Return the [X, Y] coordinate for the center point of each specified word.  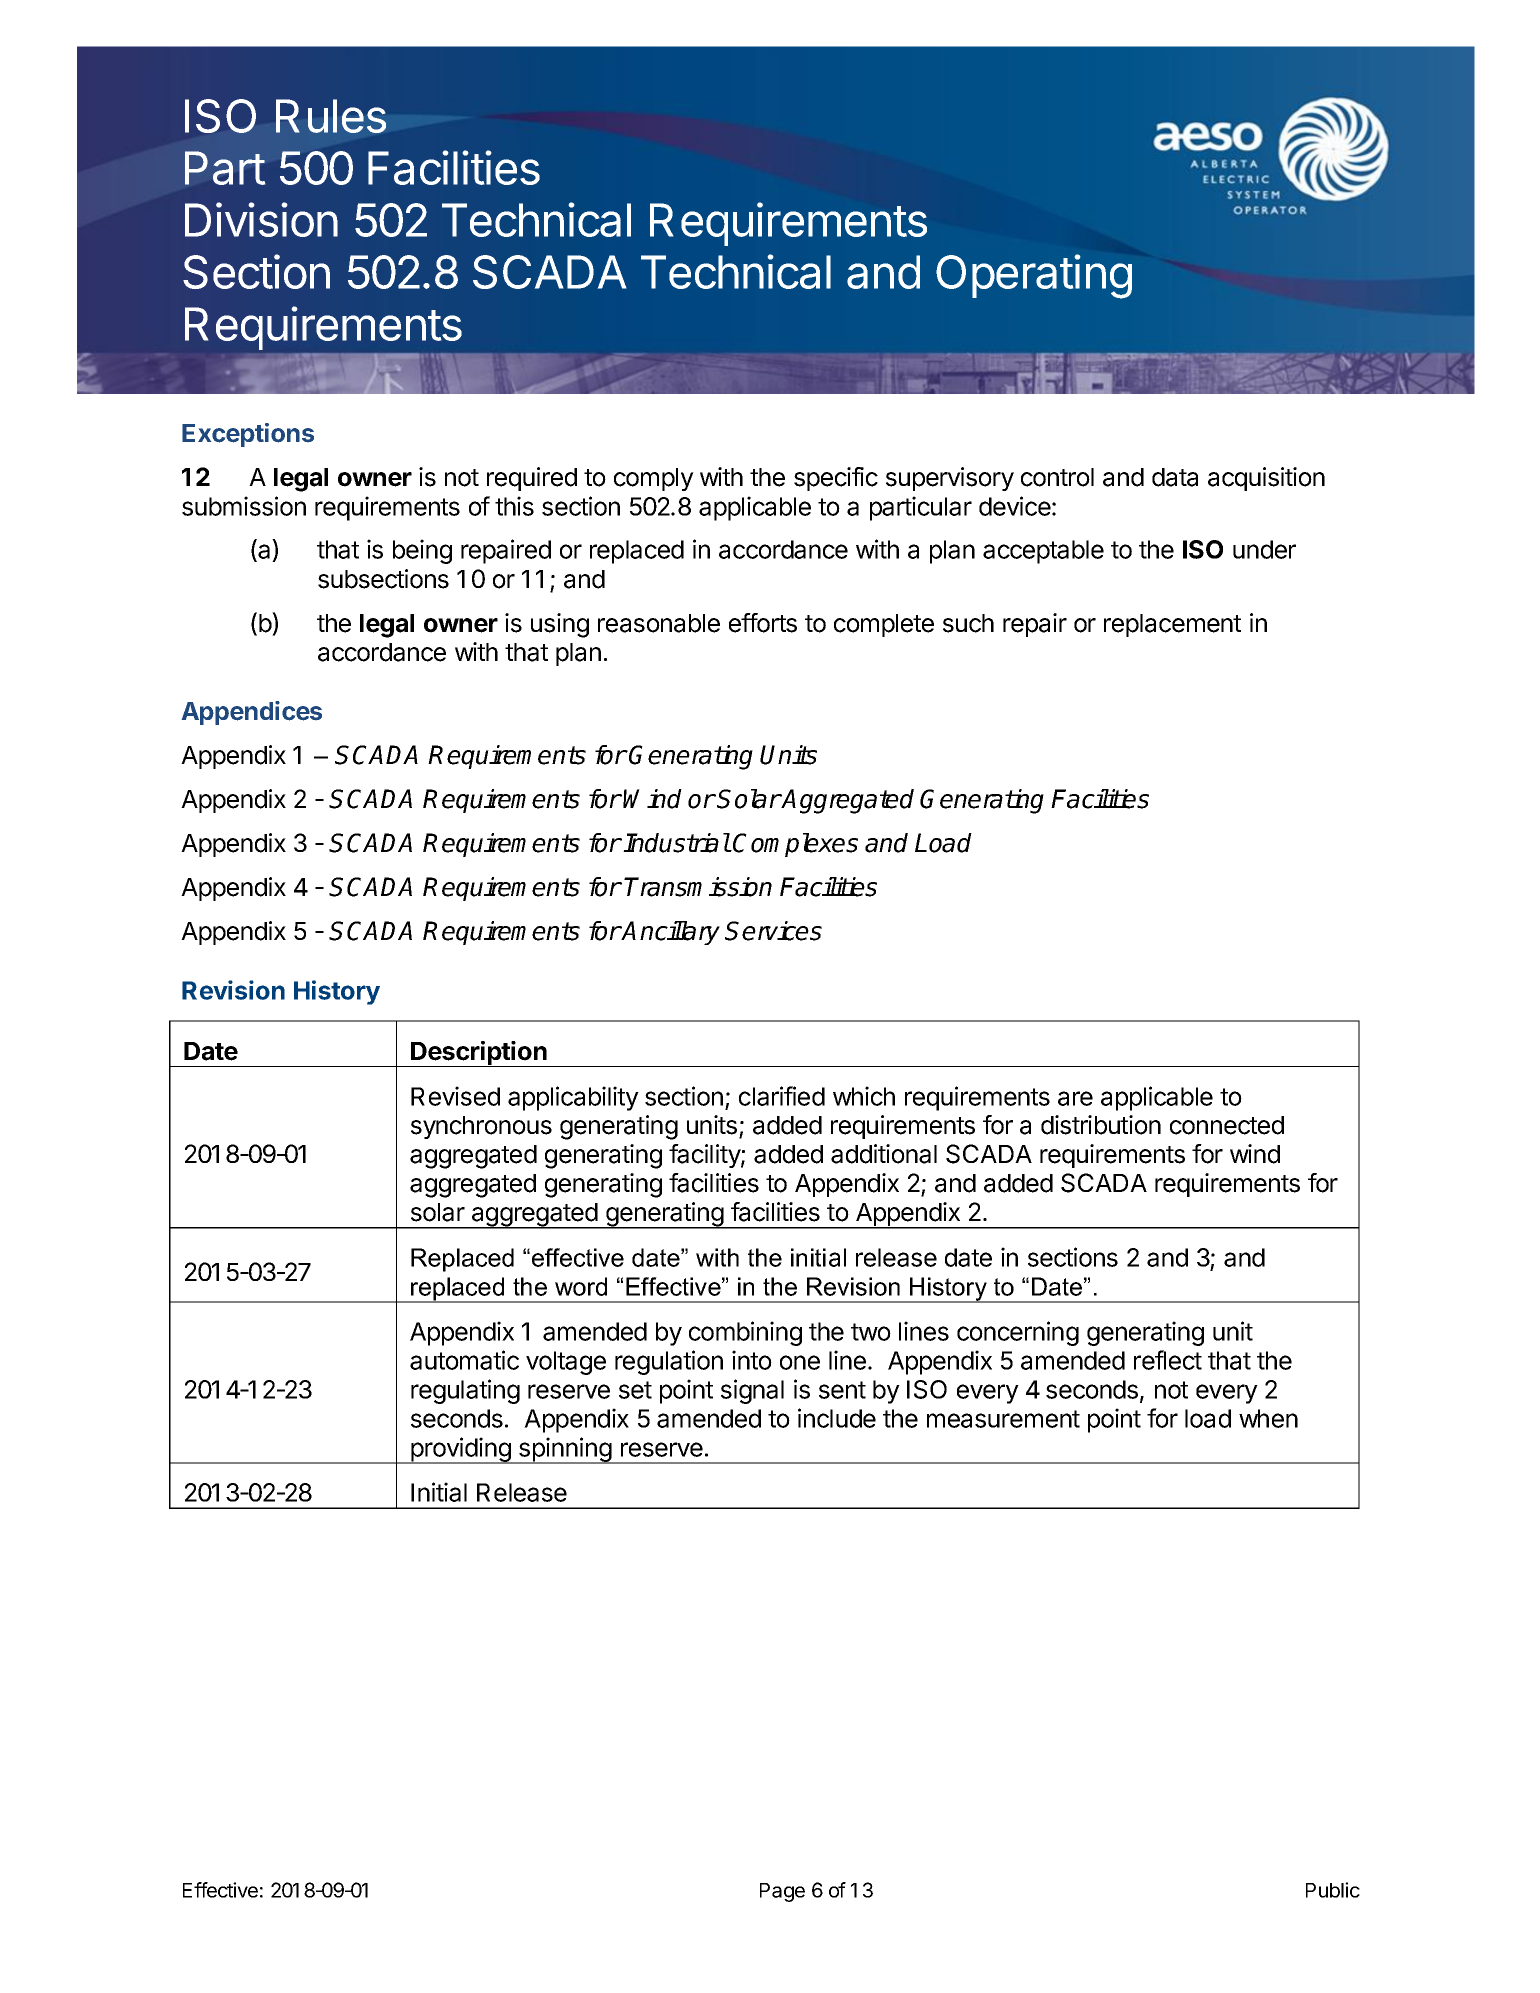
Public [1333, 1890]
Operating [1034, 276]
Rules [331, 116]
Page [782, 1892]
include [837, 1418]
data [1175, 477]
